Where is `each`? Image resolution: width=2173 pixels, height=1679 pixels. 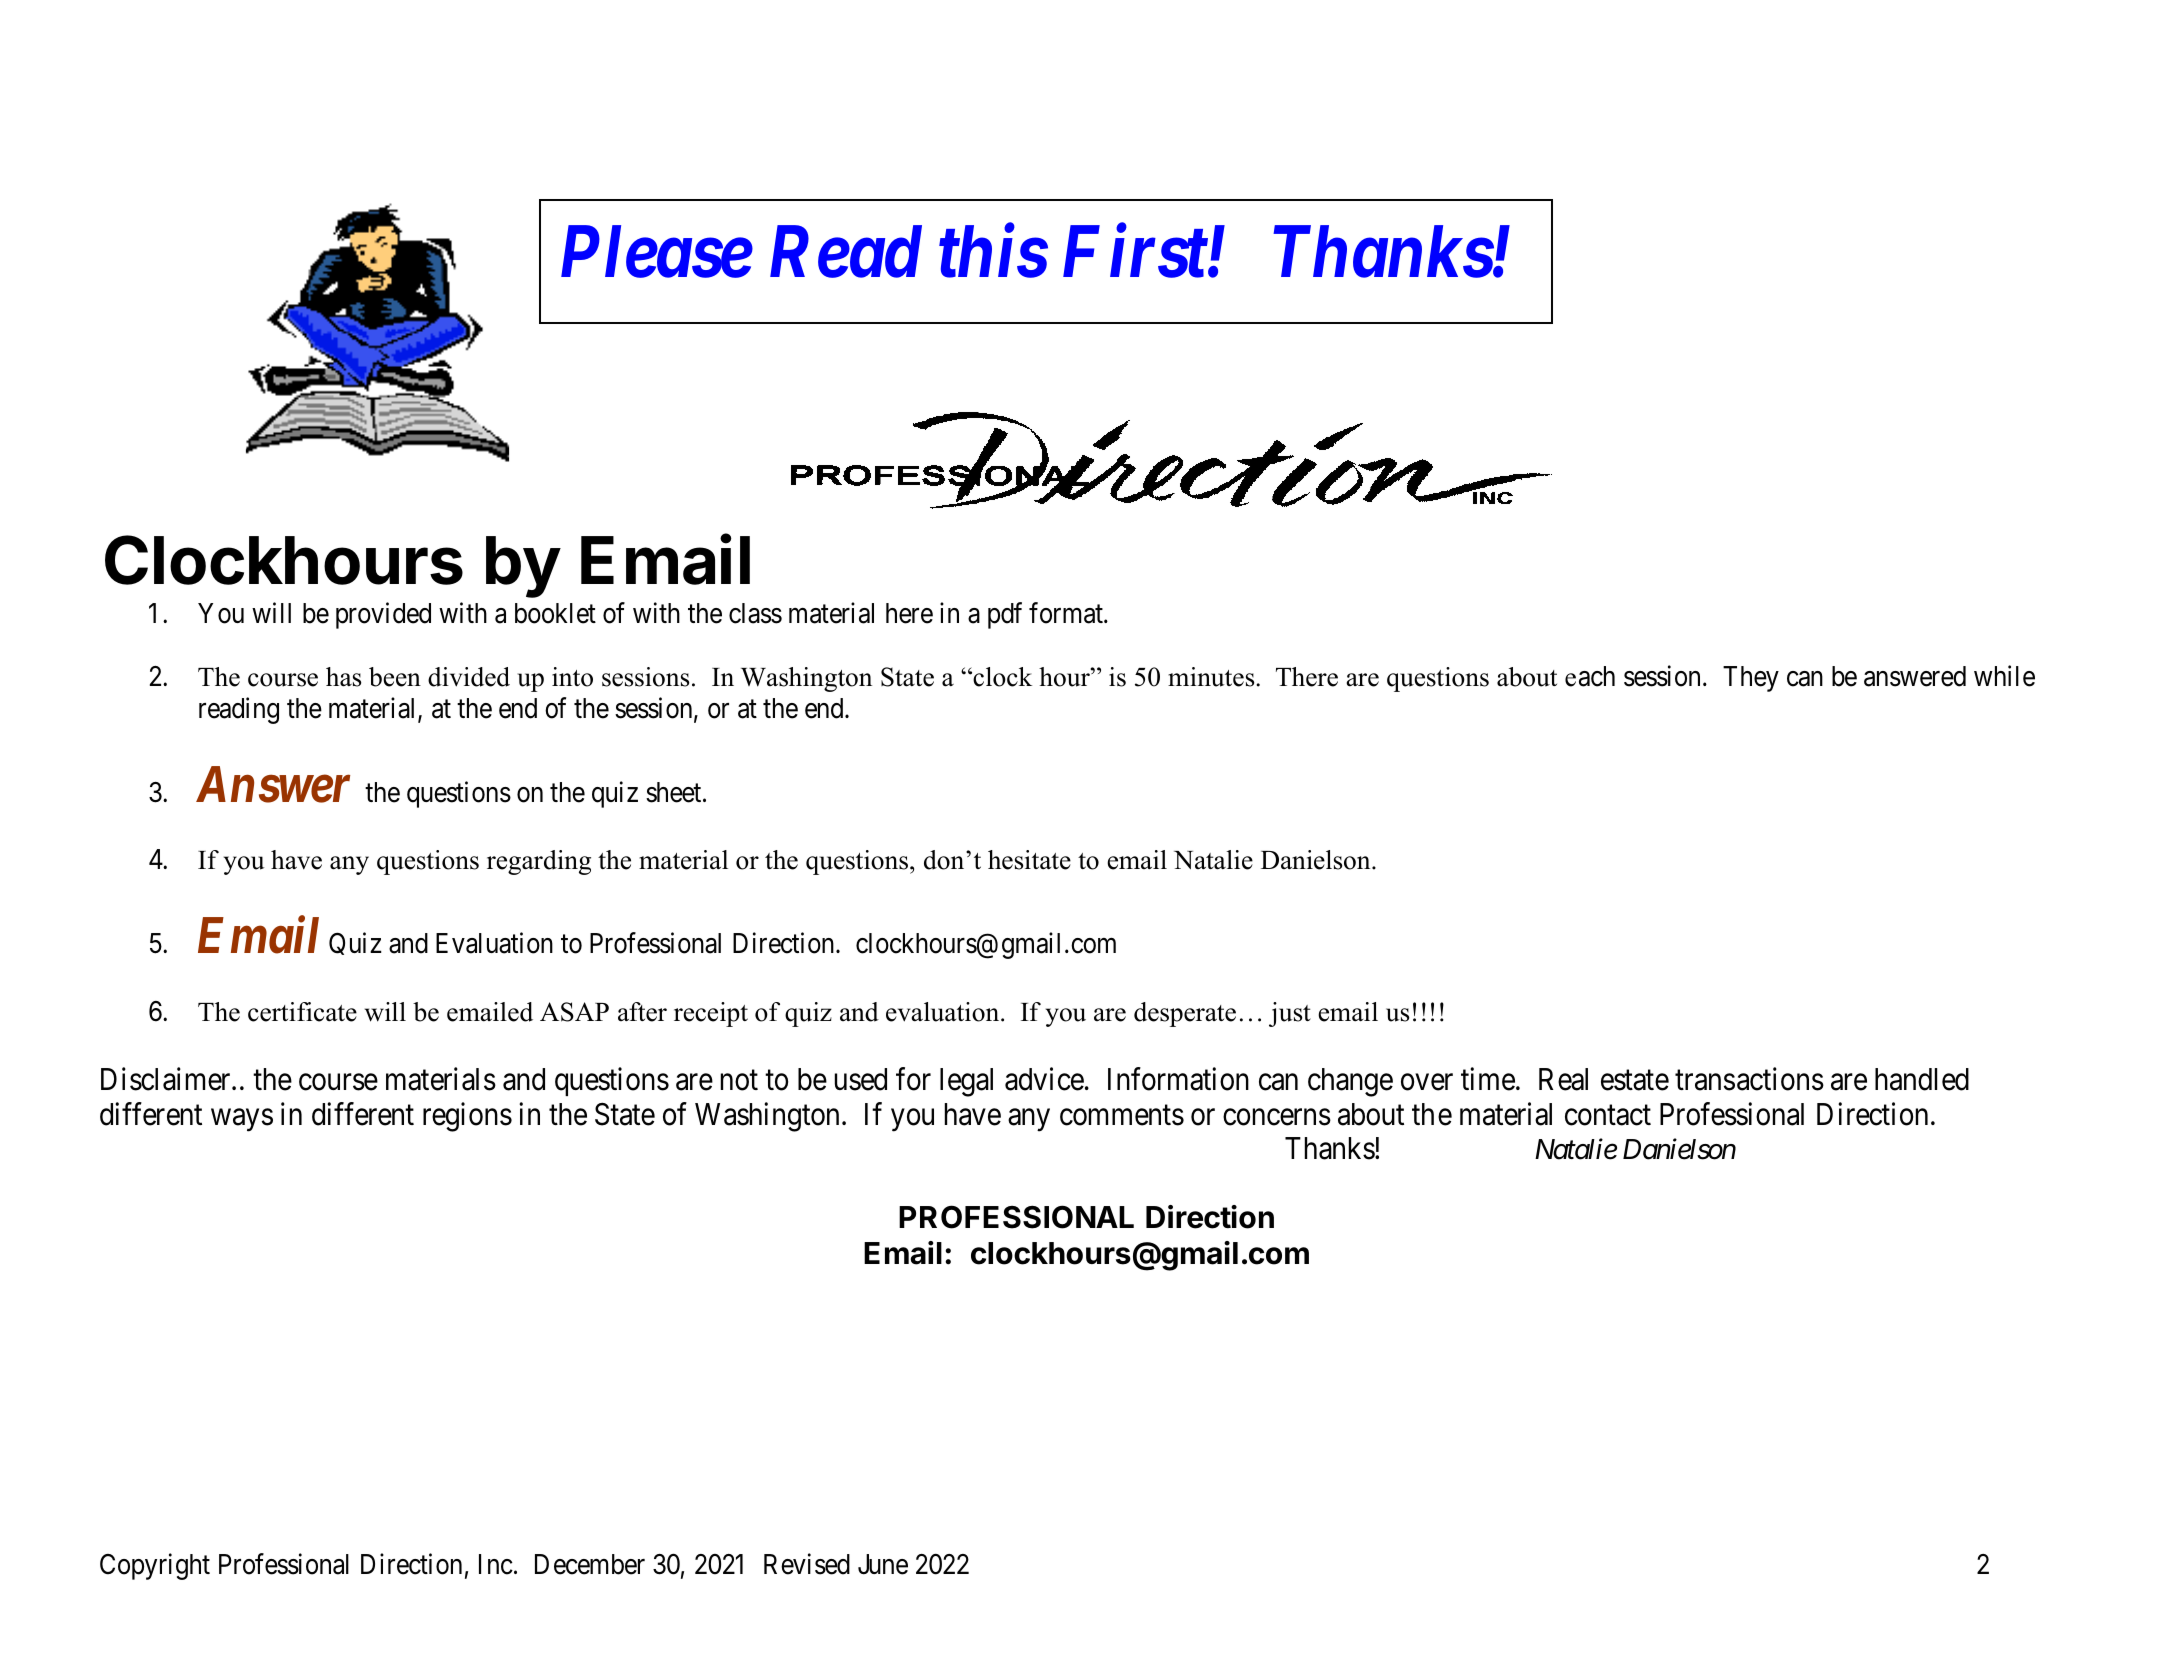
each is located at coordinates (1590, 676).
